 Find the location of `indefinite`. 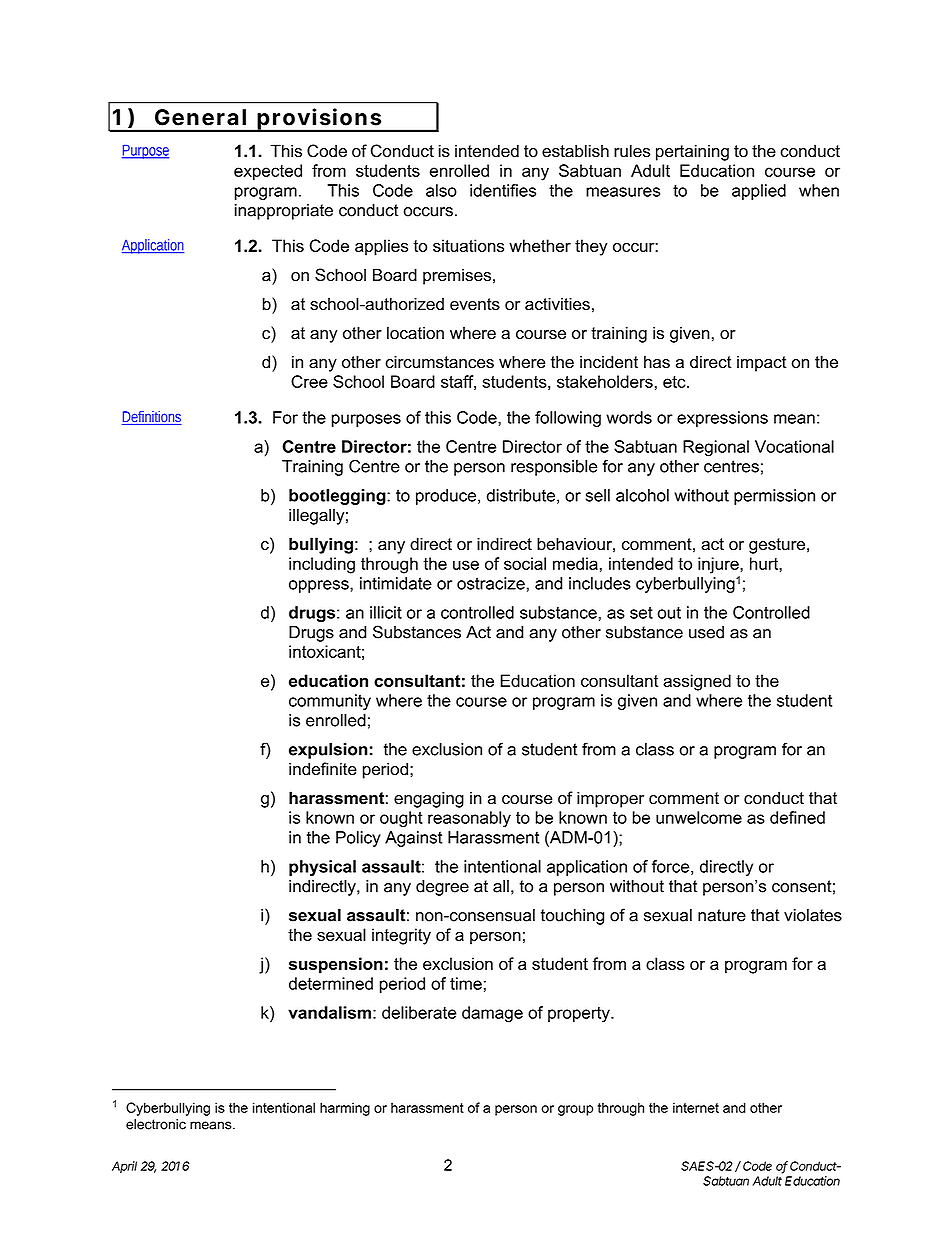

indefinite is located at coordinates (323, 769).
